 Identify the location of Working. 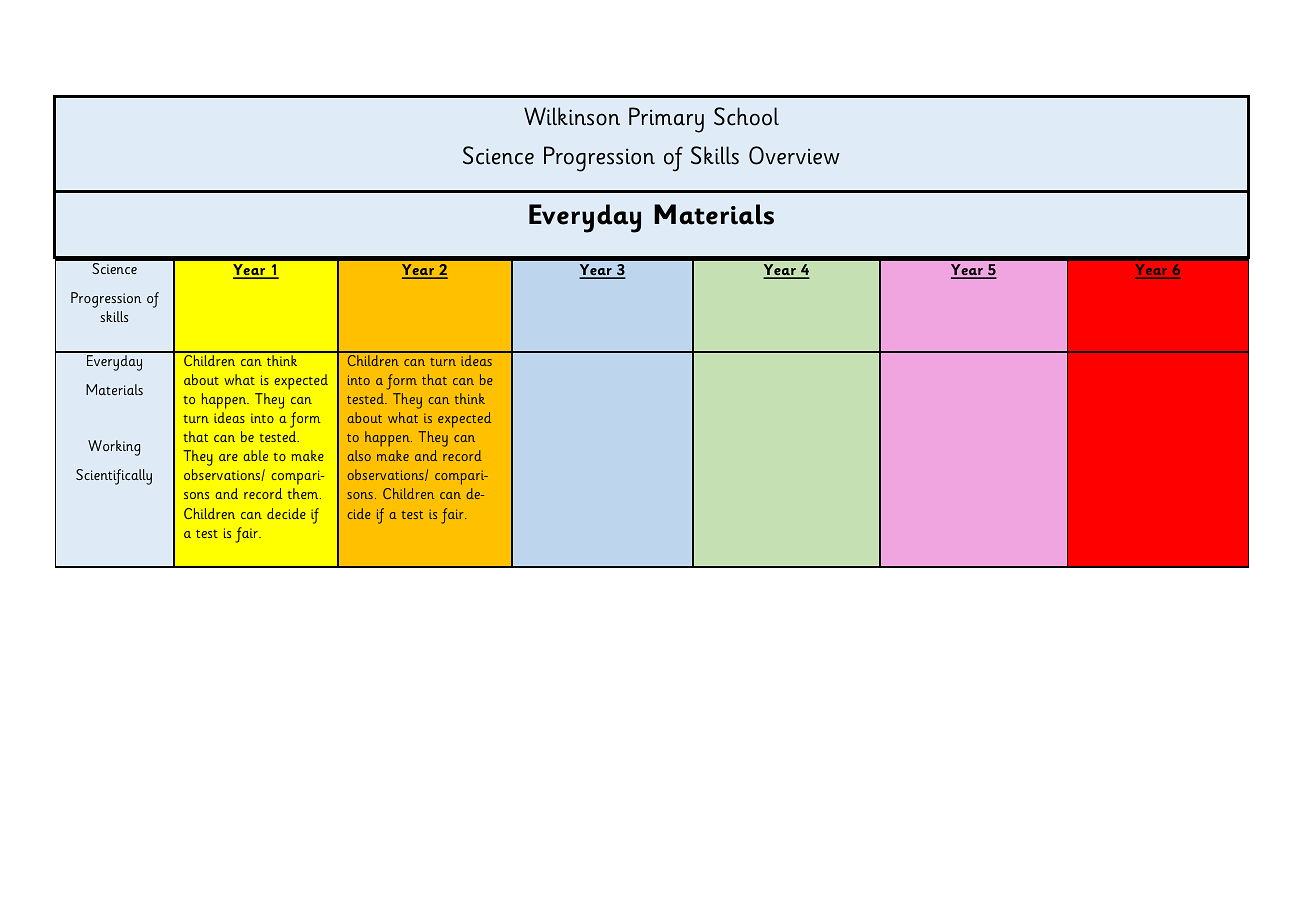
(114, 448).
